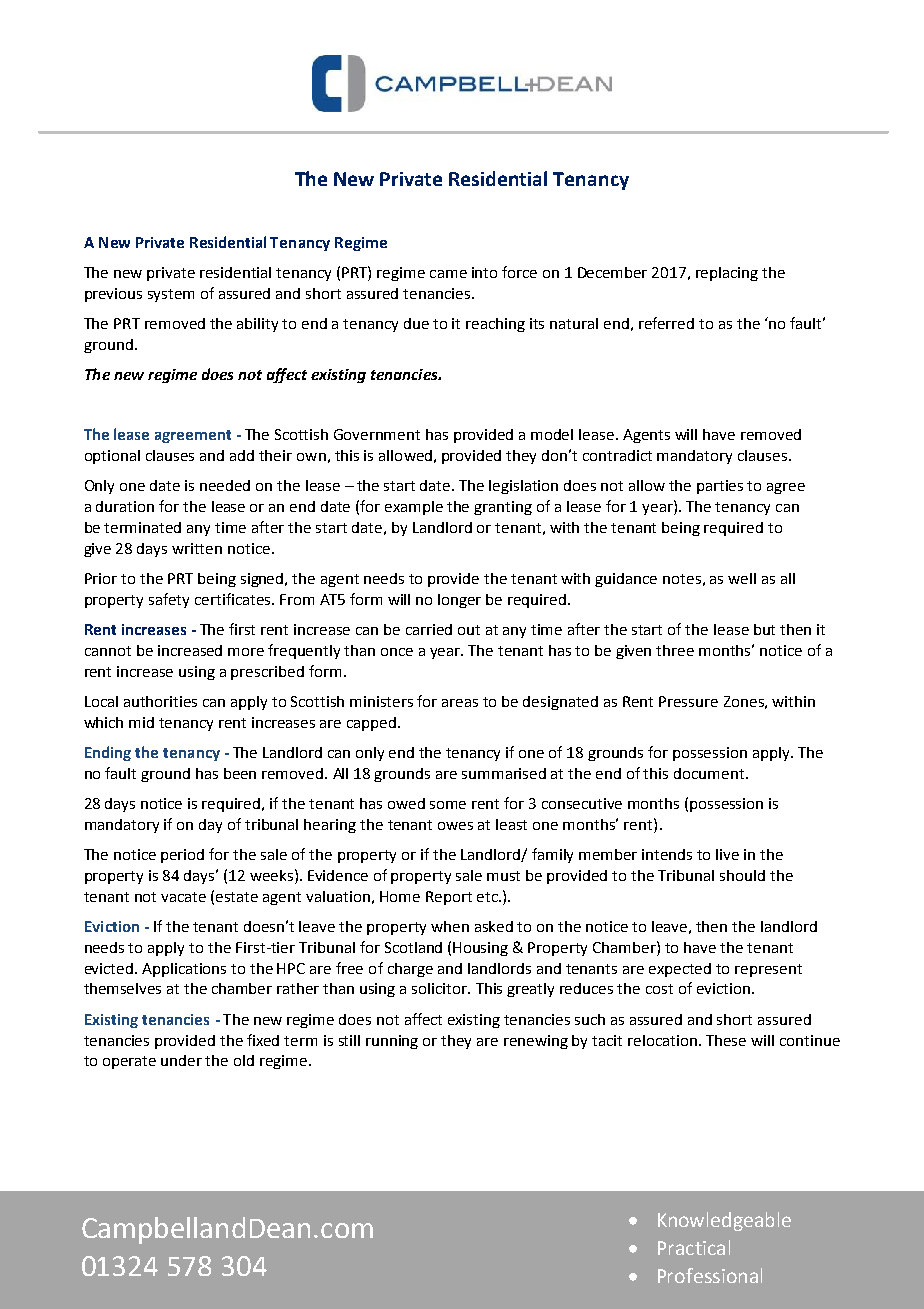 Image resolution: width=924 pixels, height=1309 pixels. I want to click on Knowledgeable, so click(724, 1221).
